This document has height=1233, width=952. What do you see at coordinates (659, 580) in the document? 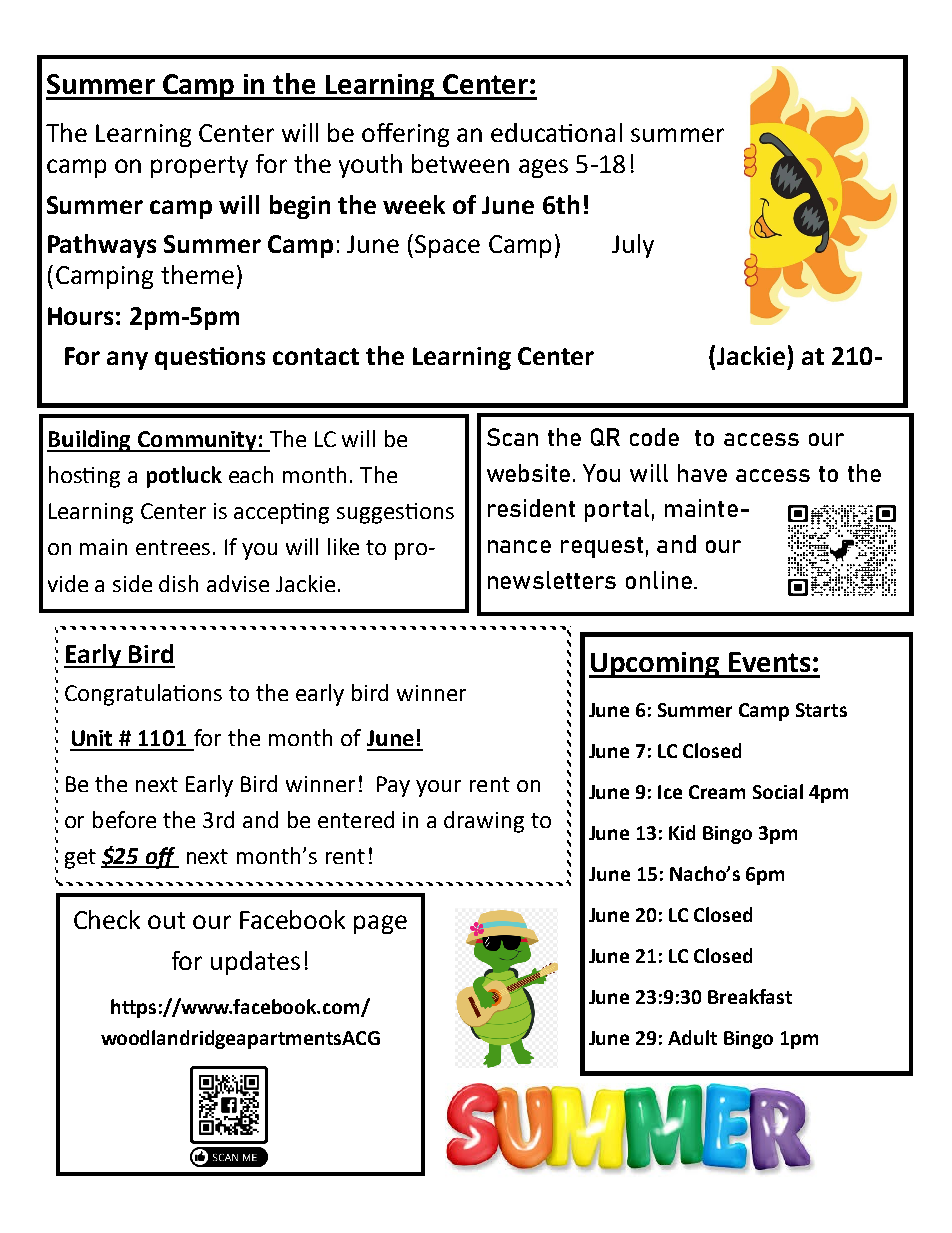
I see `online` at bounding box center [659, 580].
